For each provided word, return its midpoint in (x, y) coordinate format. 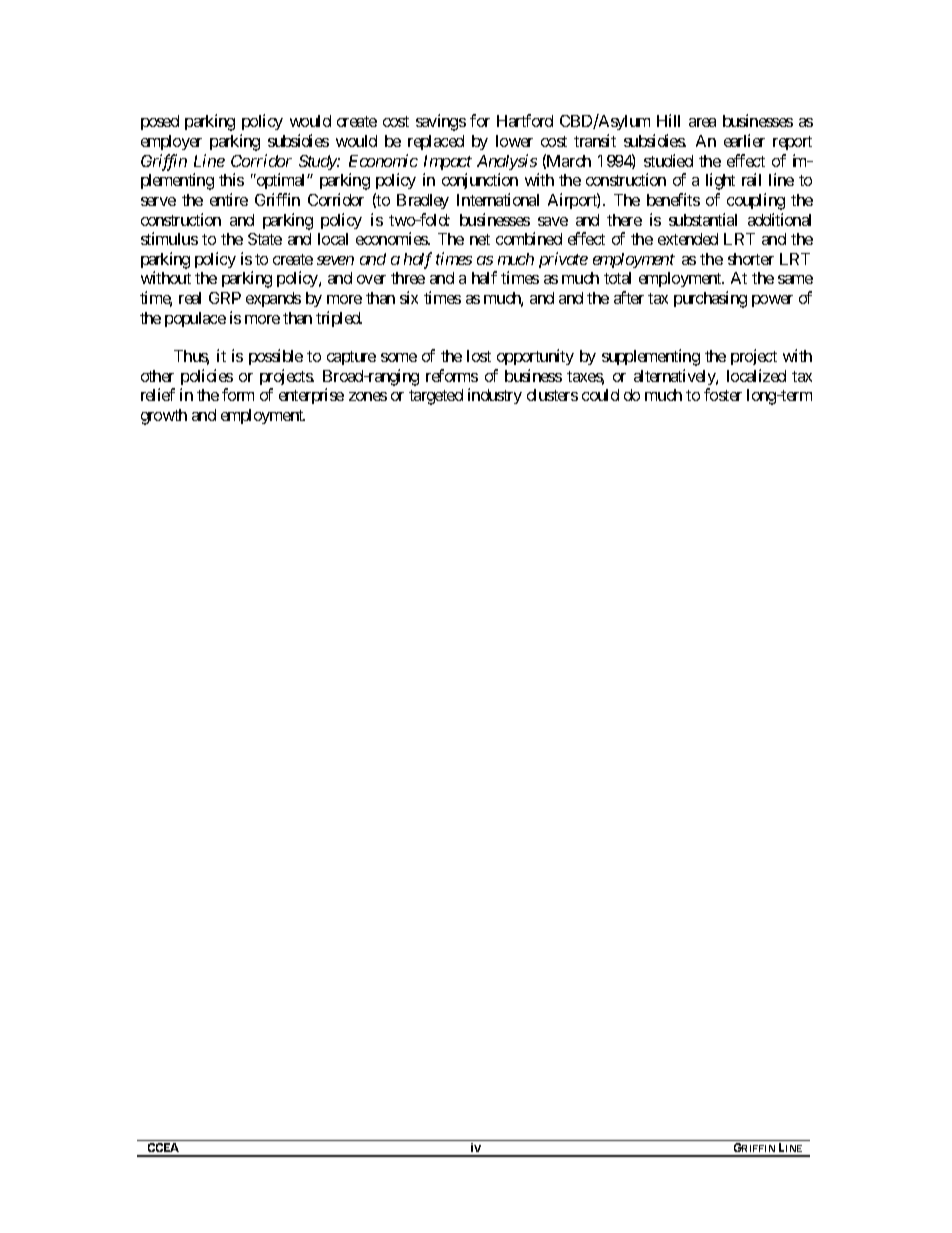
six (409, 297)
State (265, 239)
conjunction (480, 181)
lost (479, 356)
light (720, 181)
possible (276, 357)
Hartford (525, 120)
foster (723, 394)
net (480, 239)
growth (164, 417)
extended (688, 239)
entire (229, 199)
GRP (225, 298)
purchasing (710, 299)
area (702, 122)
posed (160, 122)
